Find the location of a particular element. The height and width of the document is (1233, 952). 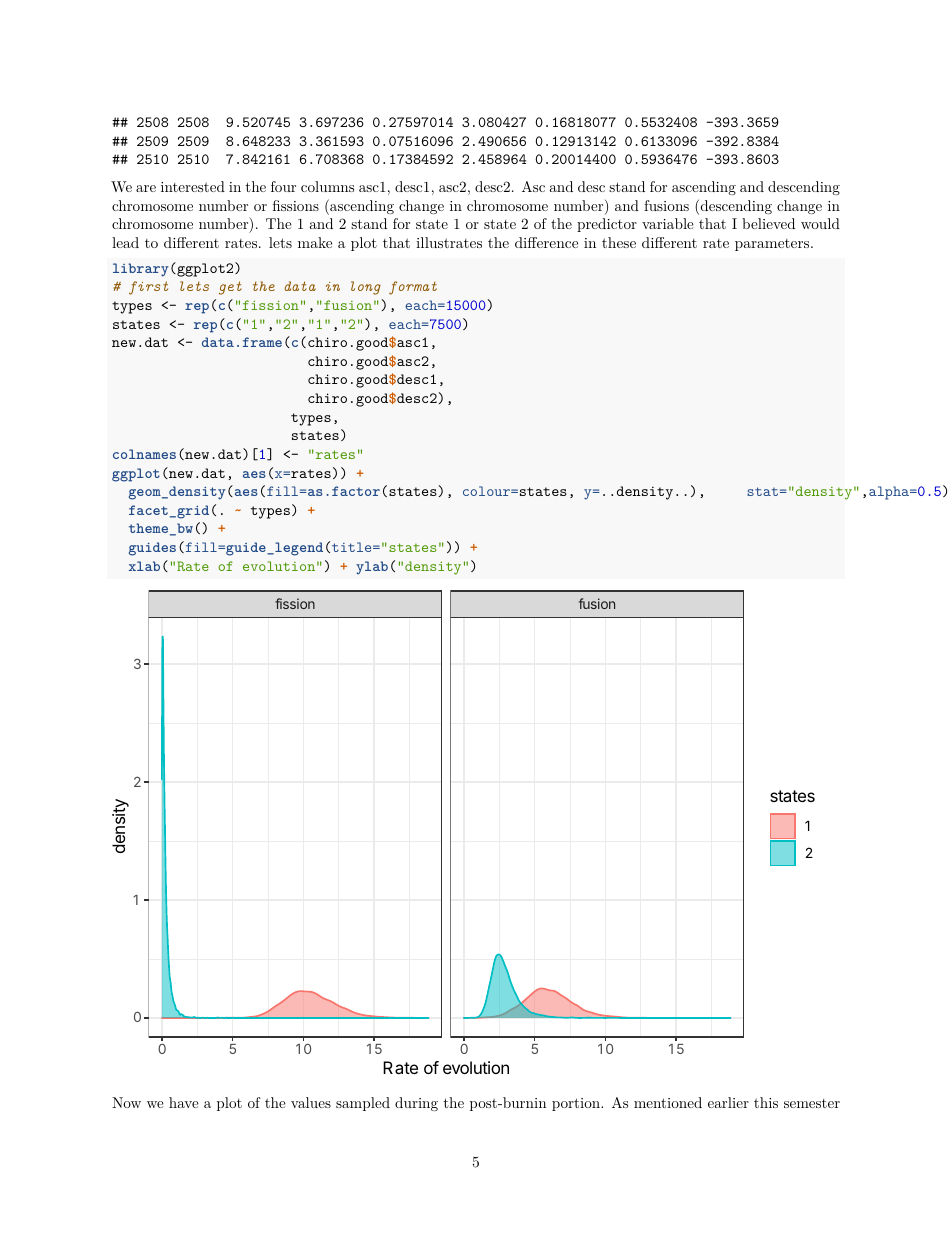

format is located at coordinates (413, 288).
